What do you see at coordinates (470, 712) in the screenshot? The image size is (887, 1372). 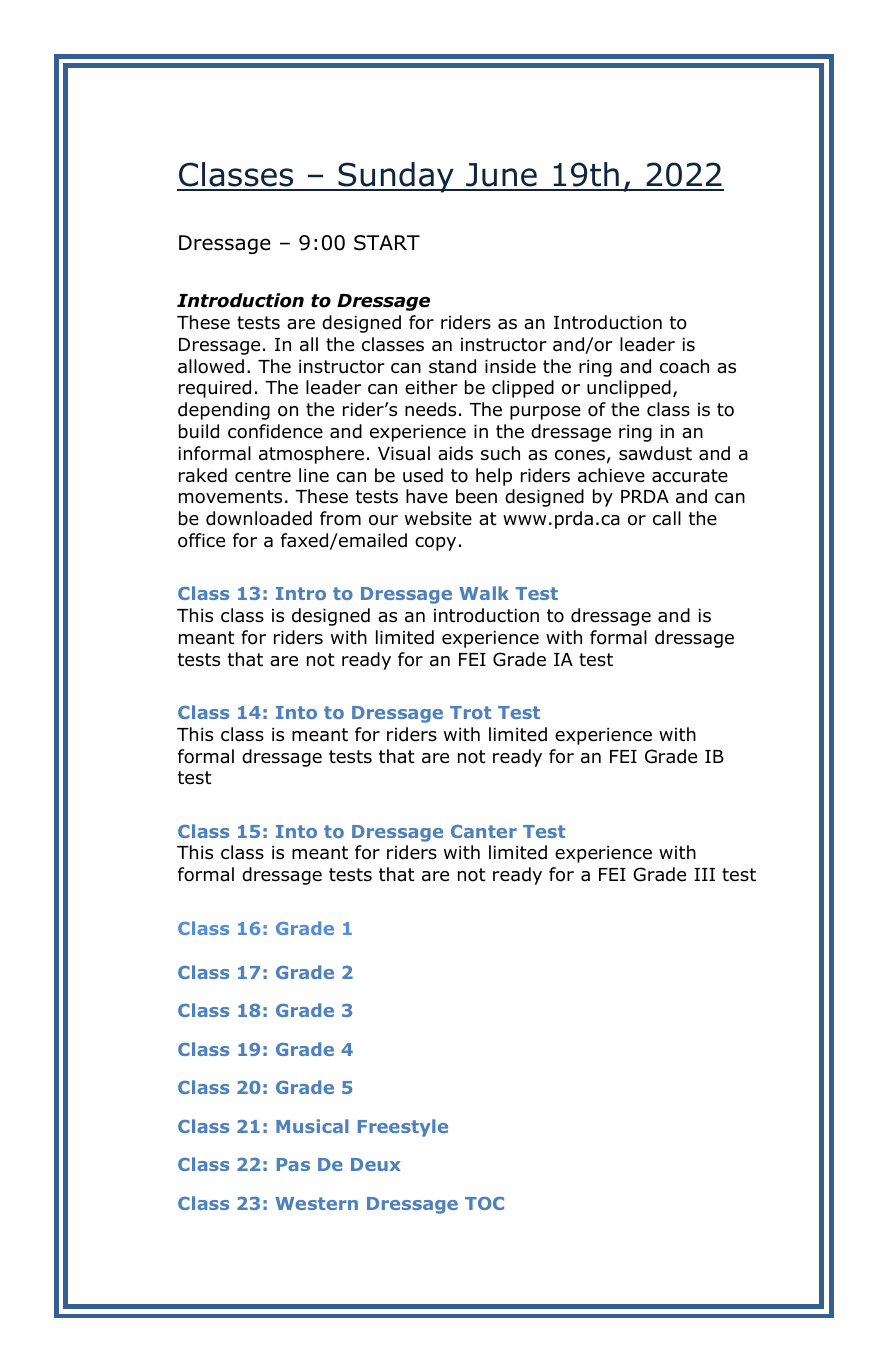 I see `Trot` at bounding box center [470, 712].
